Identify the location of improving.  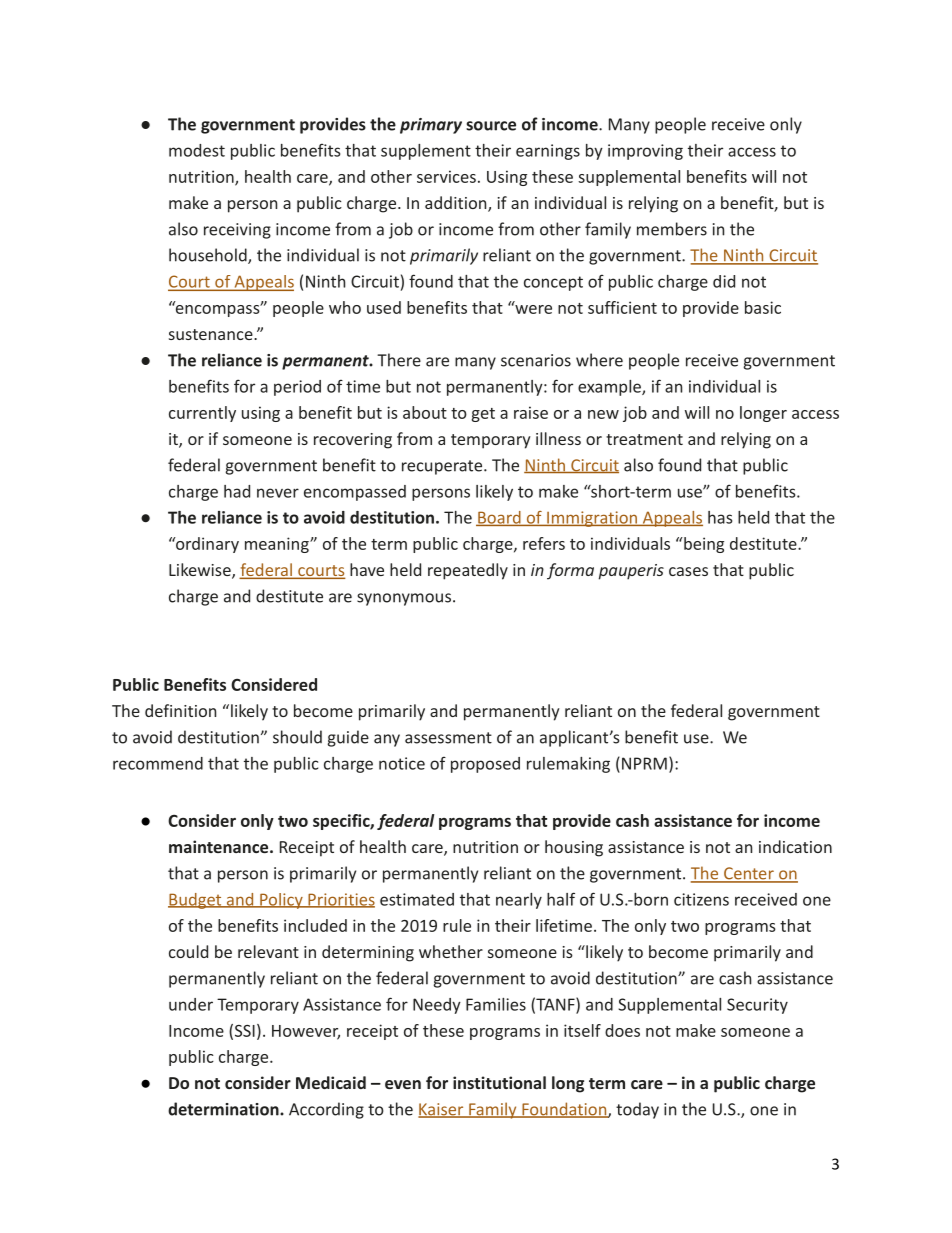
(645, 152).
